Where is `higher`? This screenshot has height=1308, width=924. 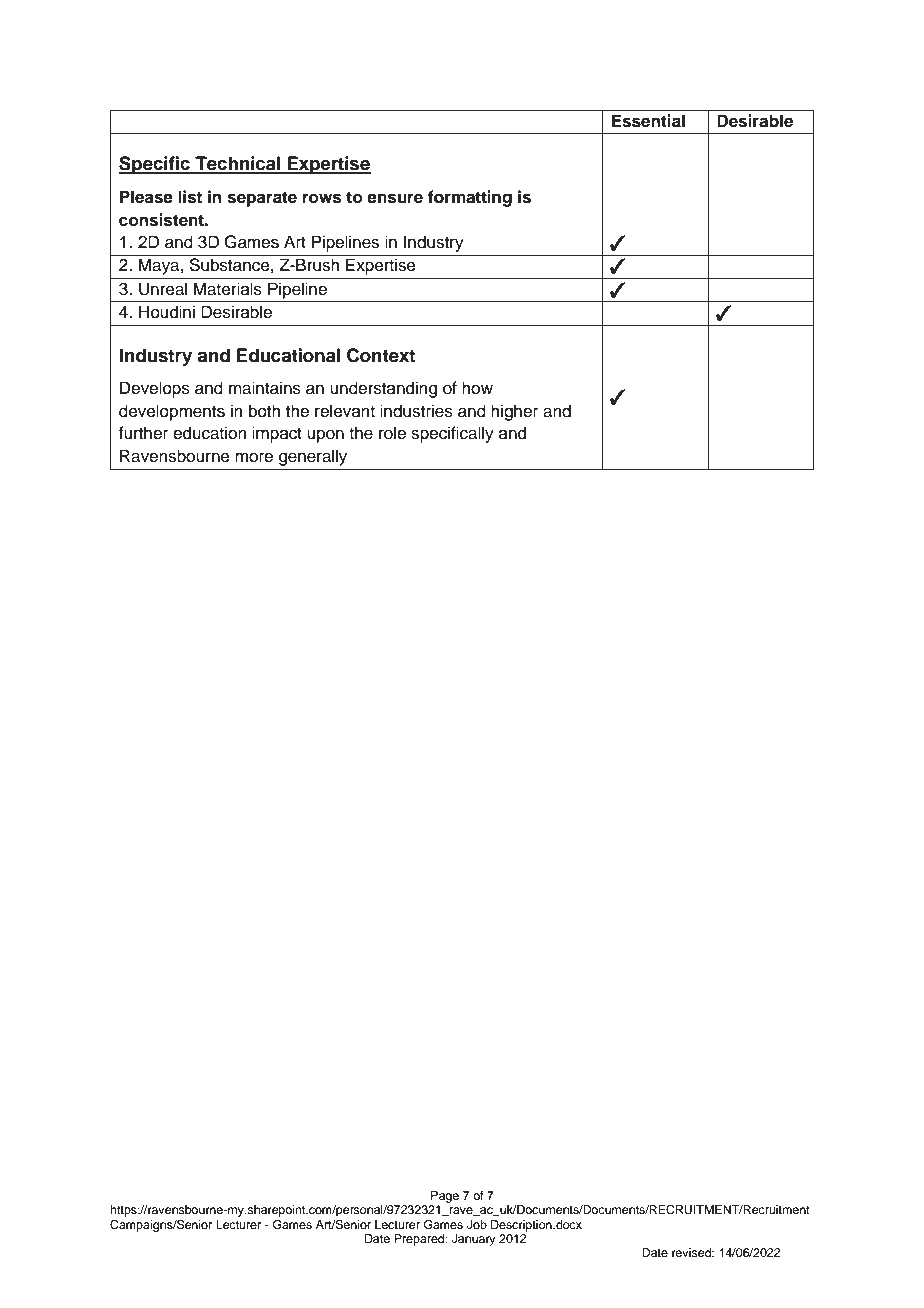
higher is located at coordinates (514, 412).
